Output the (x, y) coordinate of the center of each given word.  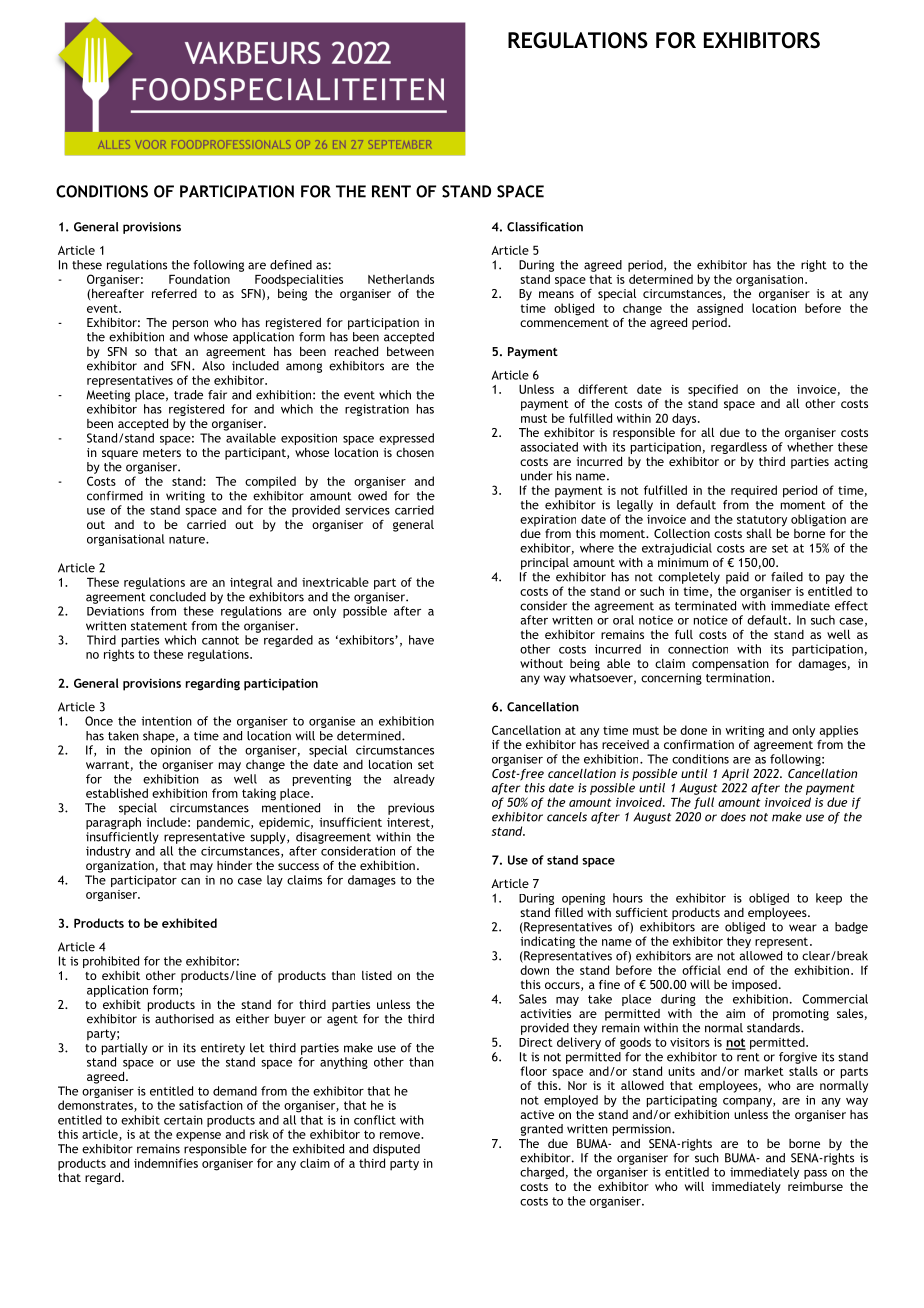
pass (815, 1174)
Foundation (199, 279)
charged (543, 1173)
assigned (720, 309)
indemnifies (166, 1163)
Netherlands (401, 279)
